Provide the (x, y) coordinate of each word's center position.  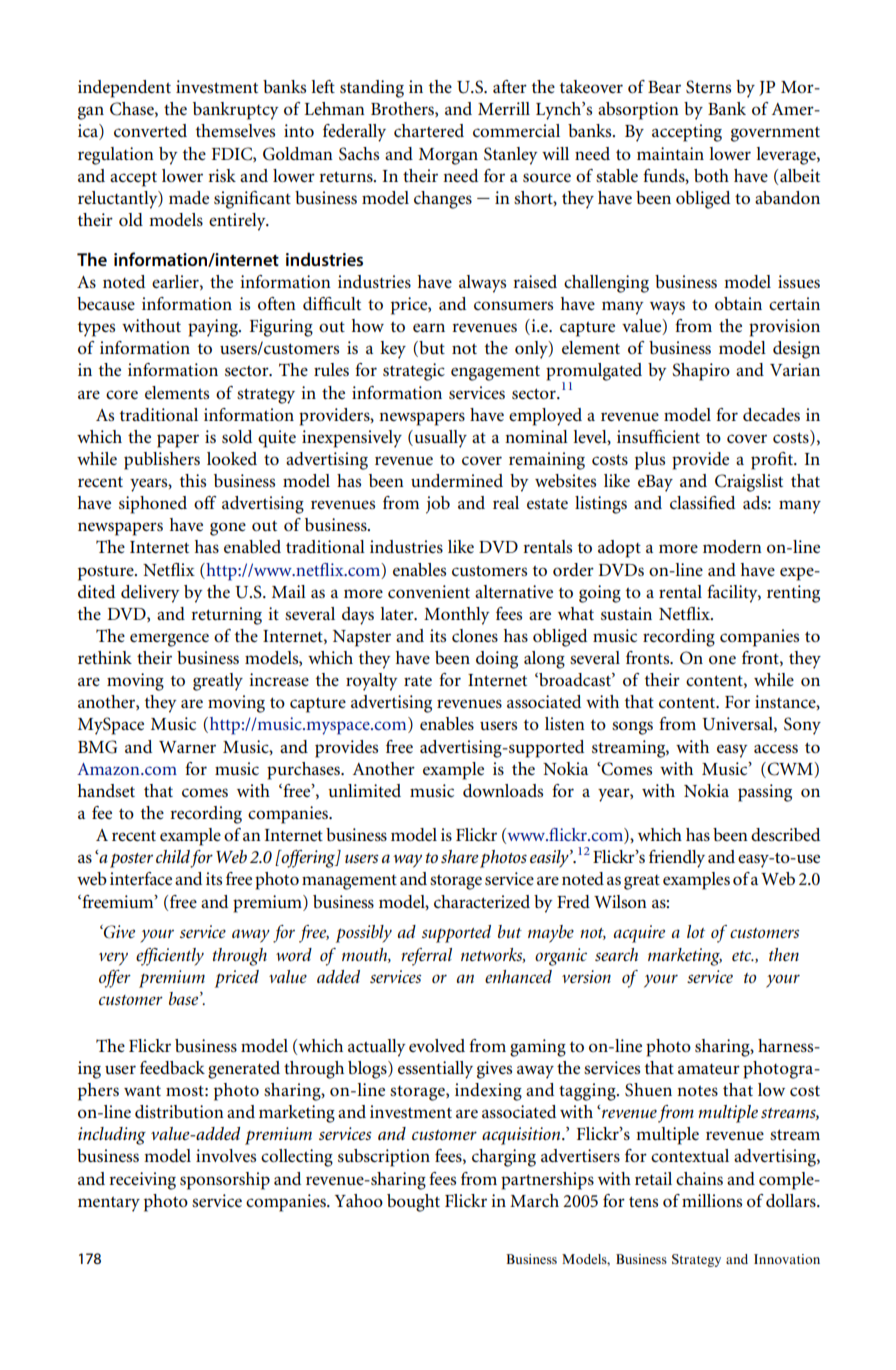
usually (439, 439)
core (122, 394)
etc (743, 956)
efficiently (170, 957)
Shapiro (701, 372)
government (775, 134)
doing (497, 660)
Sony (802, 726)
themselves (235, 130)
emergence (169, 640)
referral (426, 957)
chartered (429, 130)
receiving (142, 1181)
